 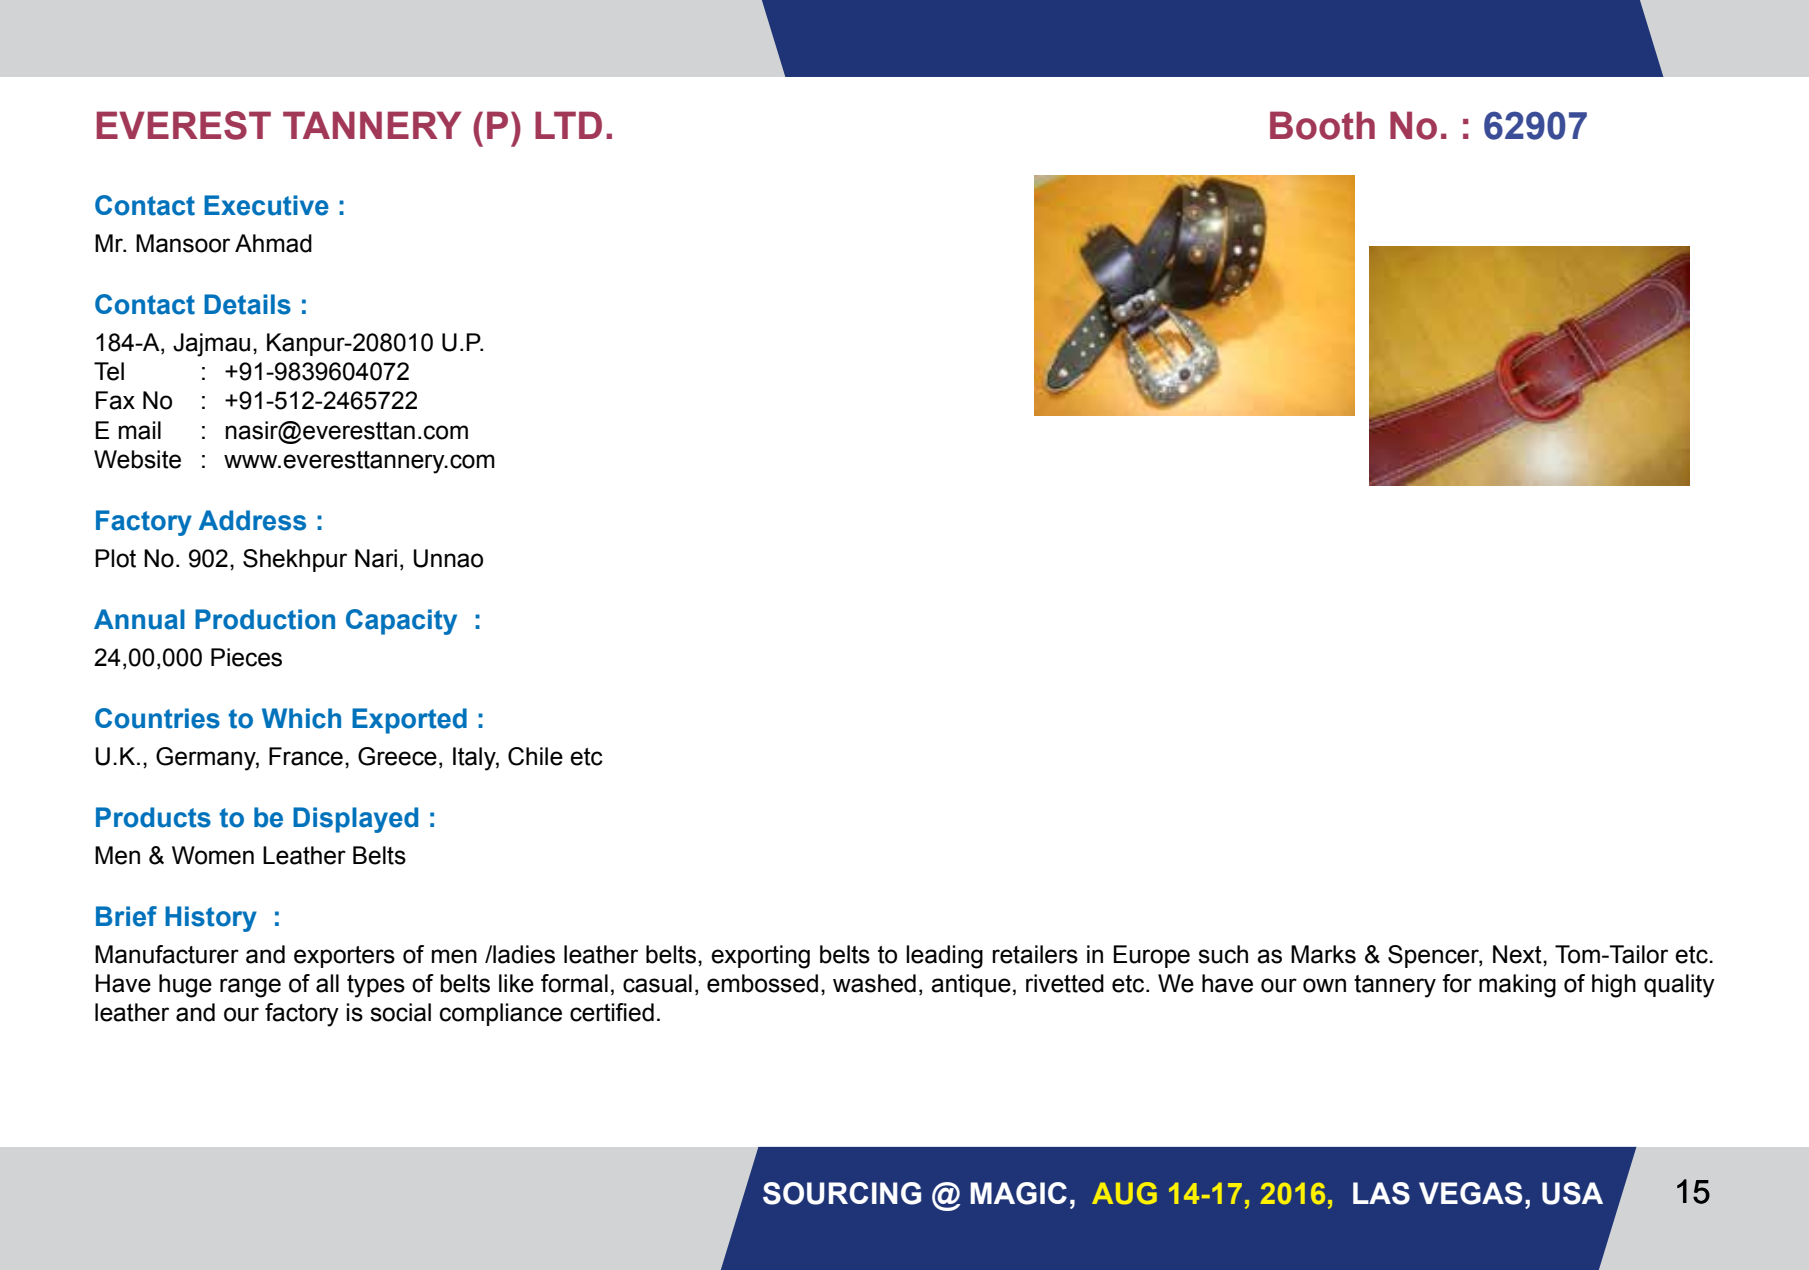 What do you see at coordinates (355, 820) in the page?
I see `Displayed` at bounding box center [355, 820].
